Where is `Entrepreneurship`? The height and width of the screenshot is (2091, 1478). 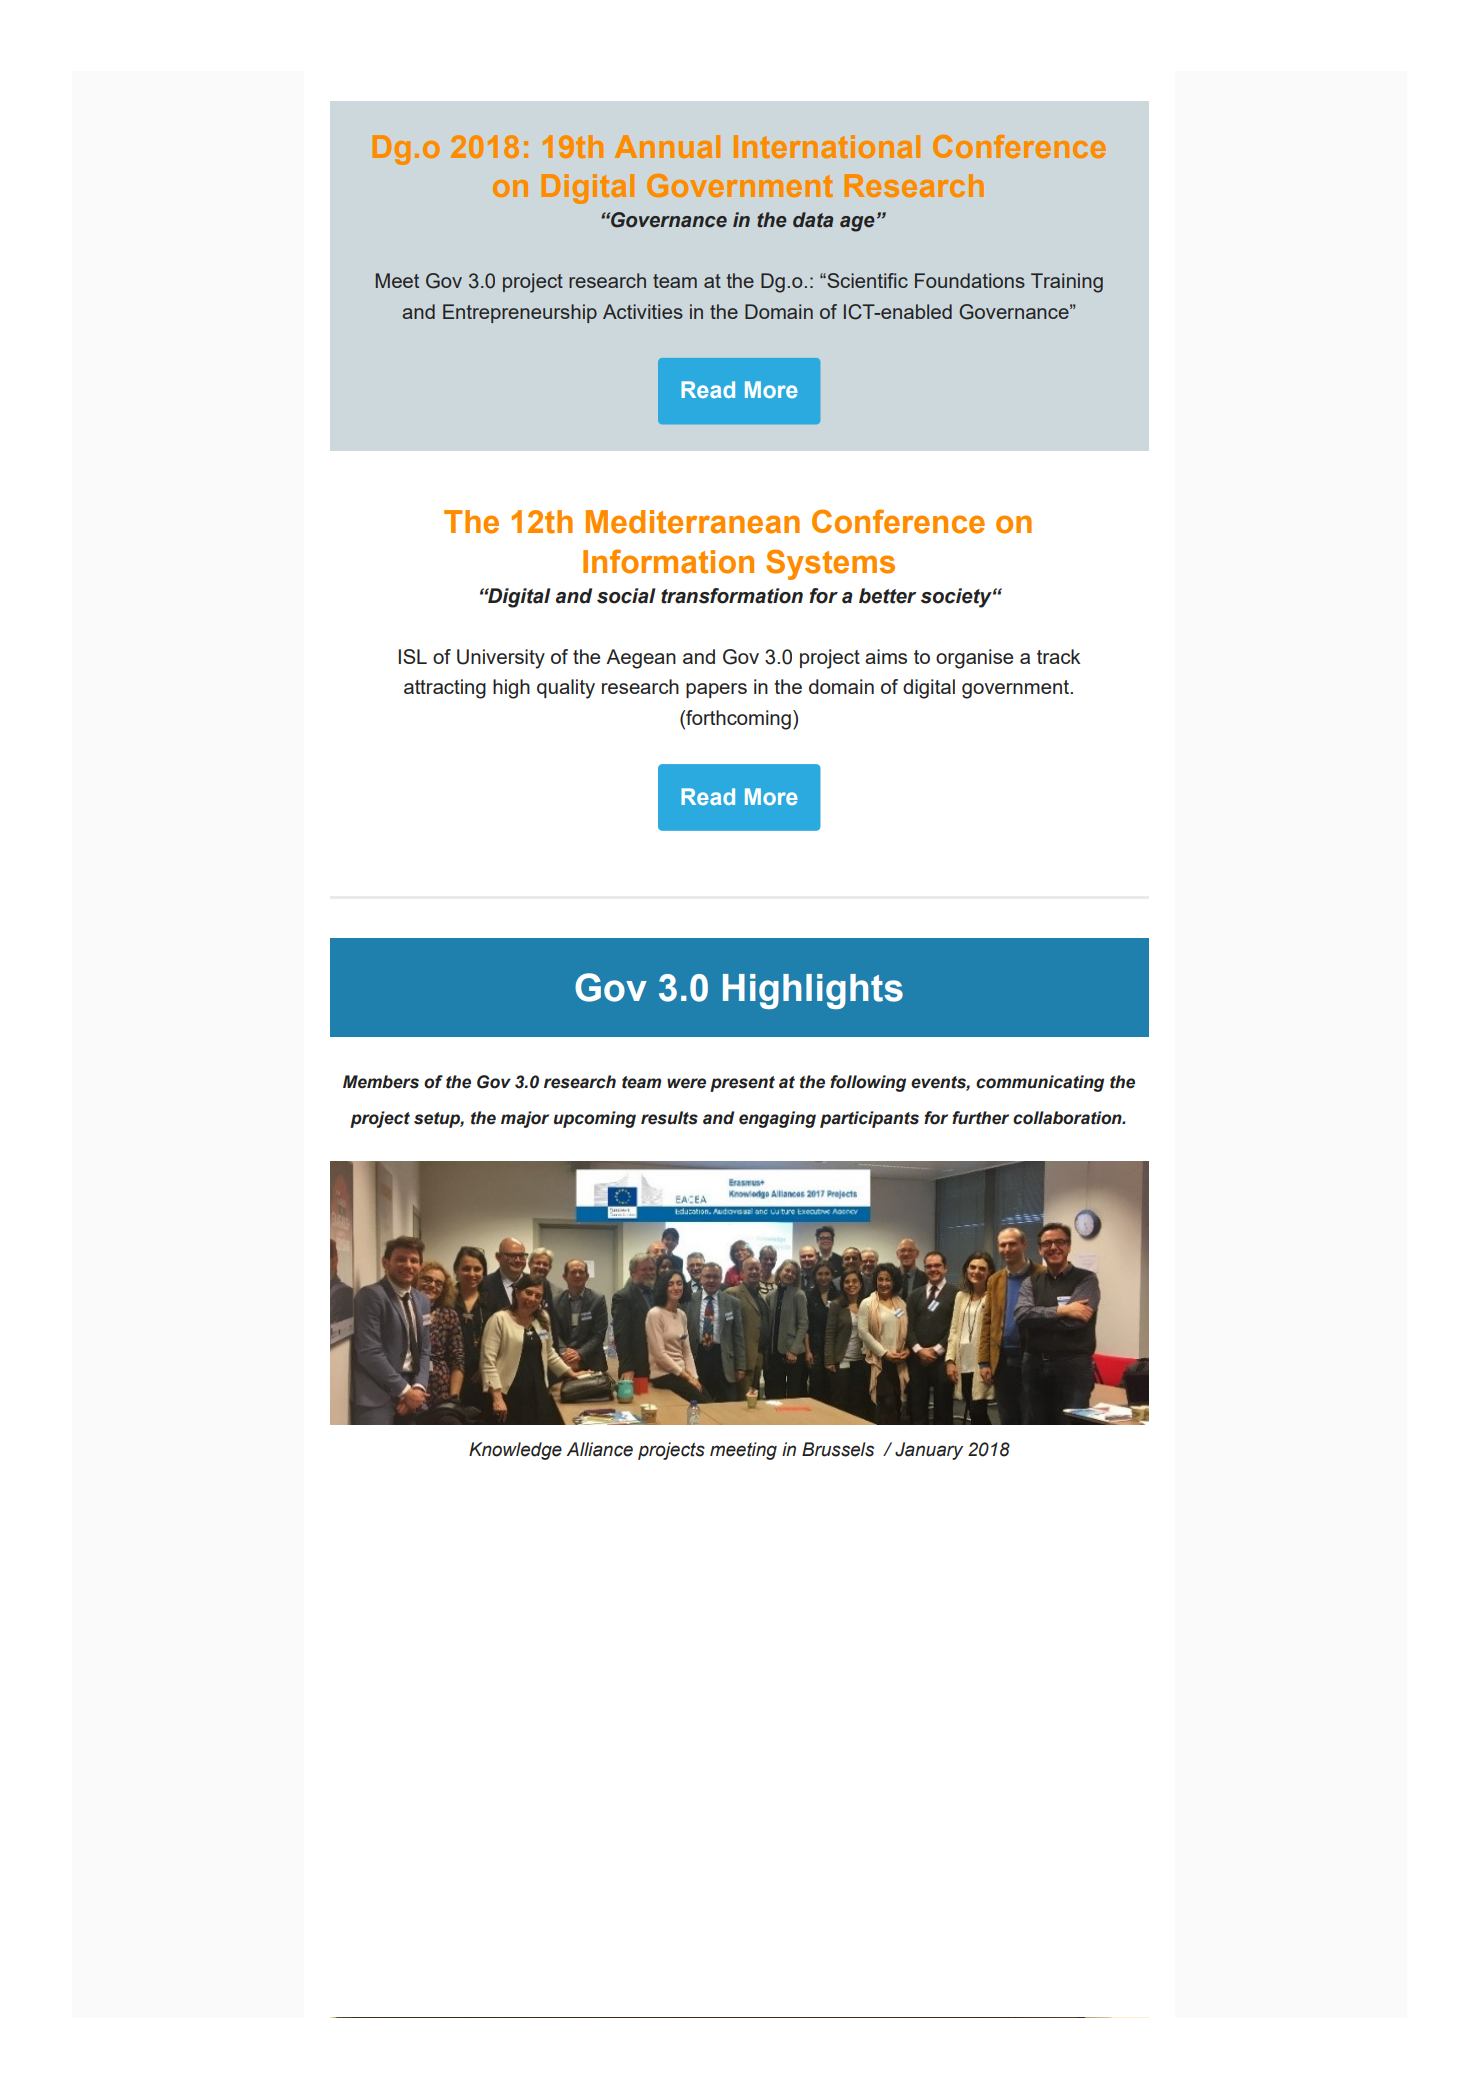
Entrepreneurship is located at coordinates (520, 313).
